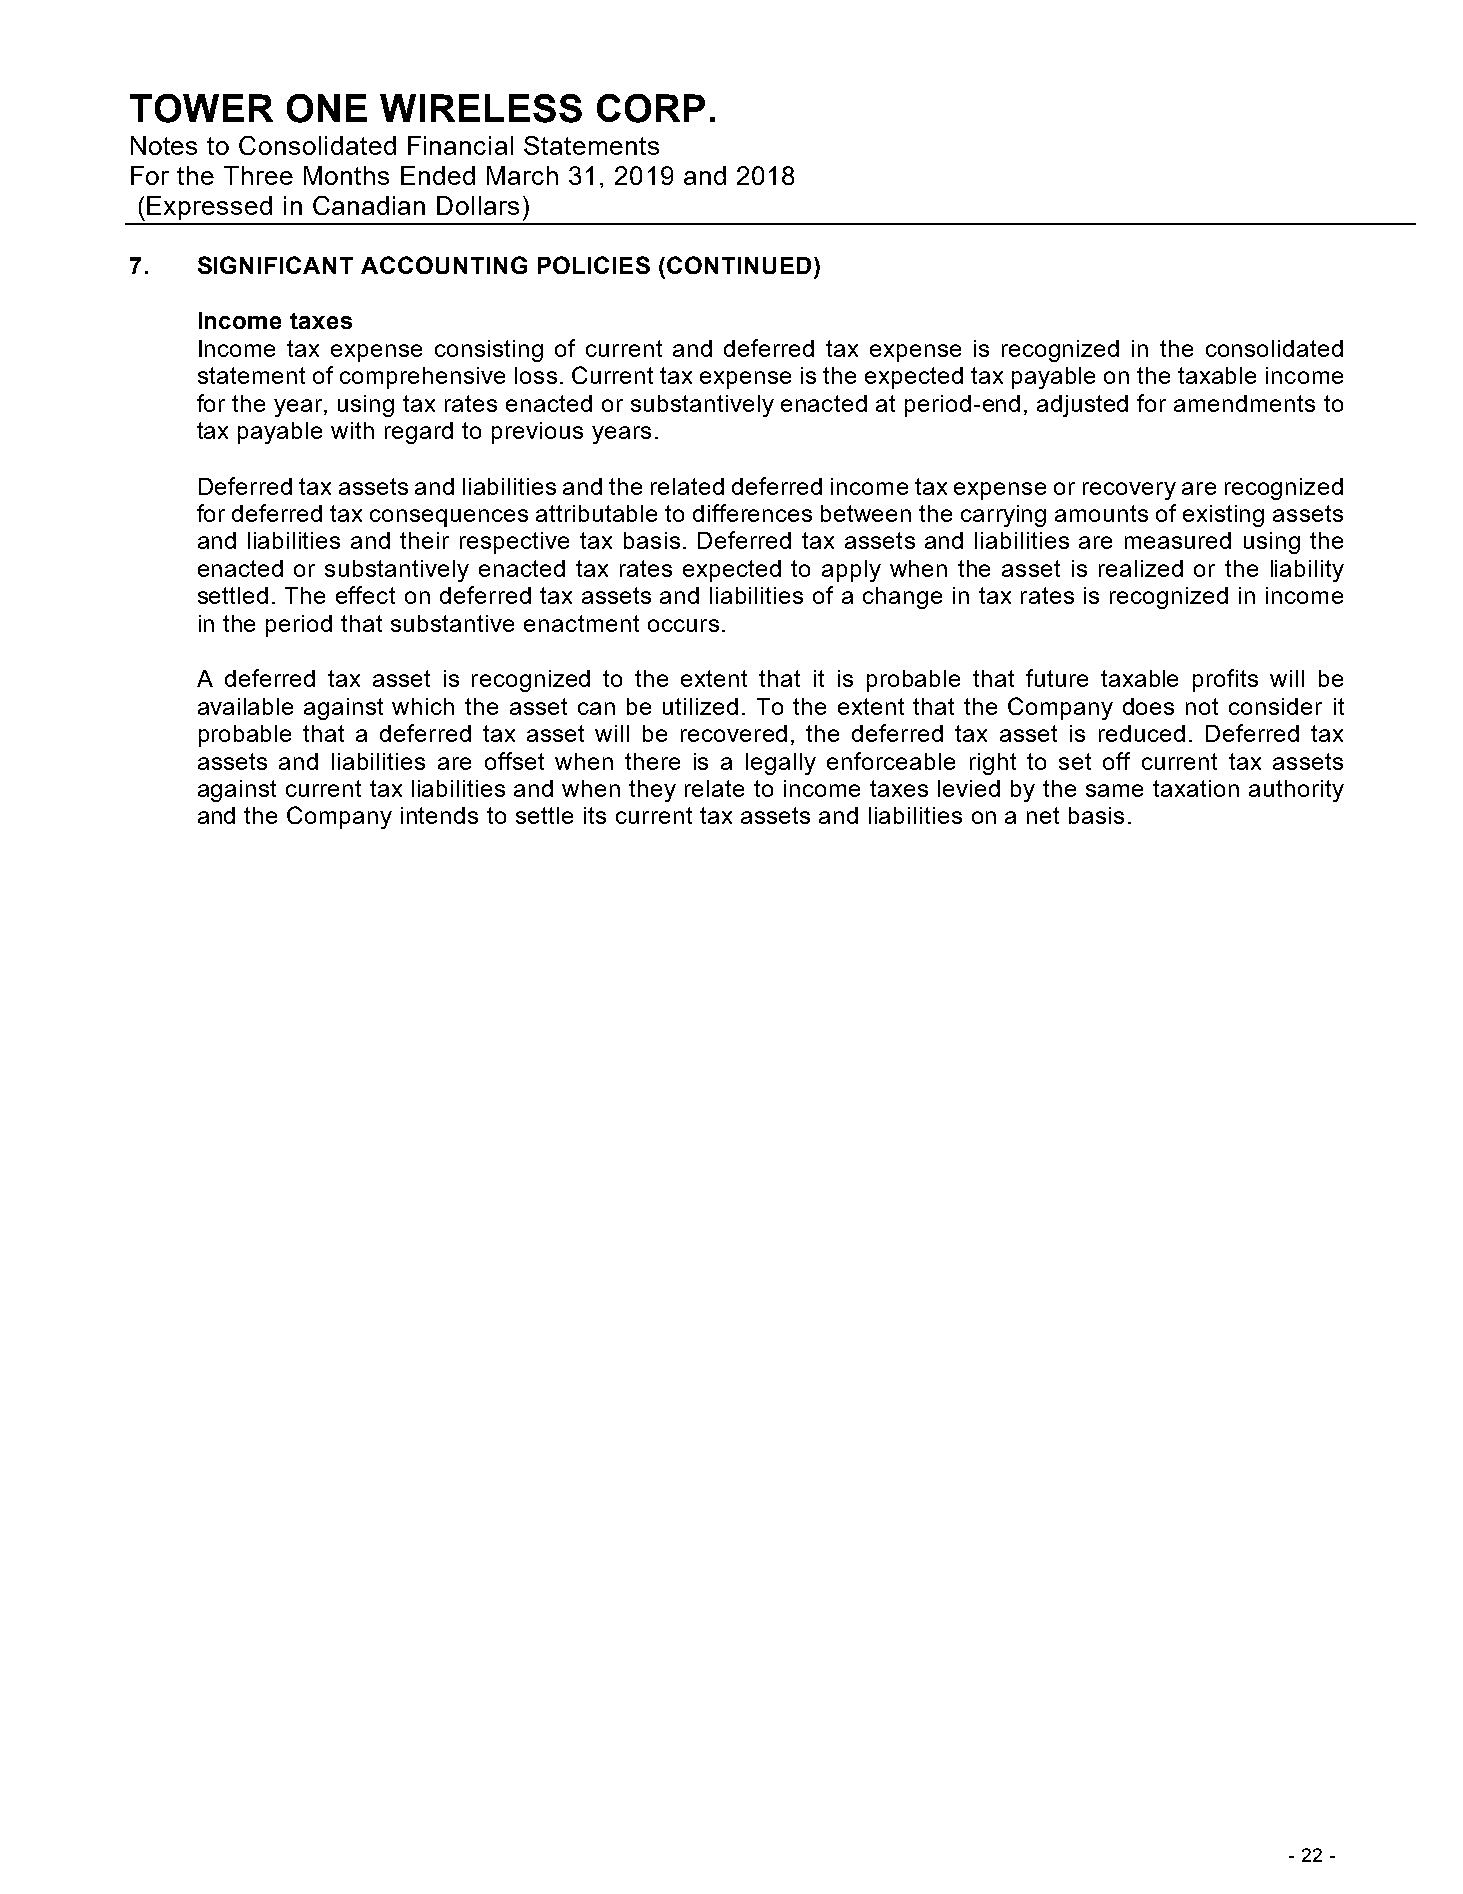 This screenshot has height=1894, width=1463. Describe the element at coordinates (652, 791) in the screenshot. I see `they` at that location.
